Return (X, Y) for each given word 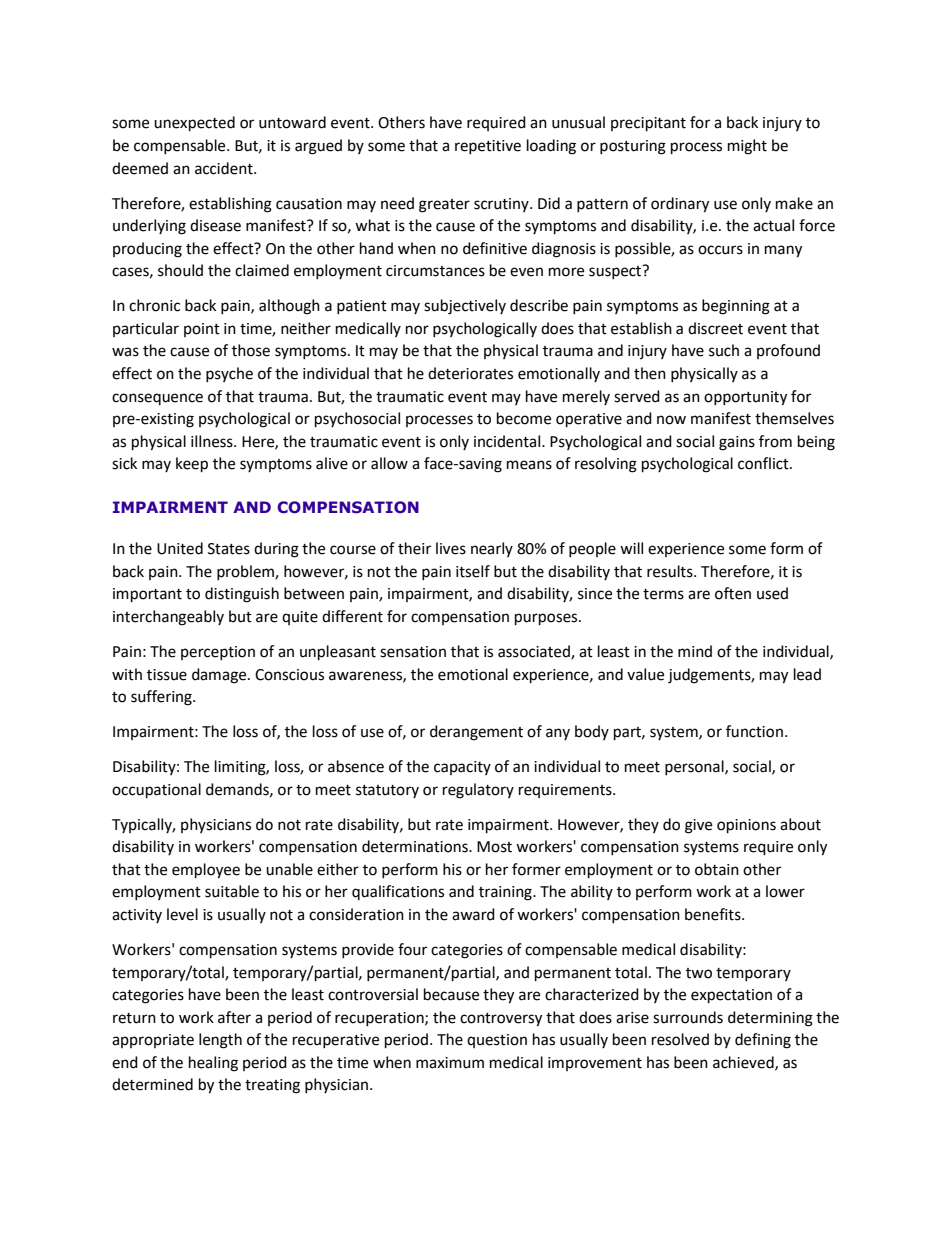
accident (225, 168)
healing (213, 1064)
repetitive (488, 147)
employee (206, 871)
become (524, 418)
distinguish (242, 595)
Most (494, 847)
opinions (746, 826)
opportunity (745, 398)
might (747, 147)
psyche (229, 374)
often (733, 593)
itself (473, 571)
